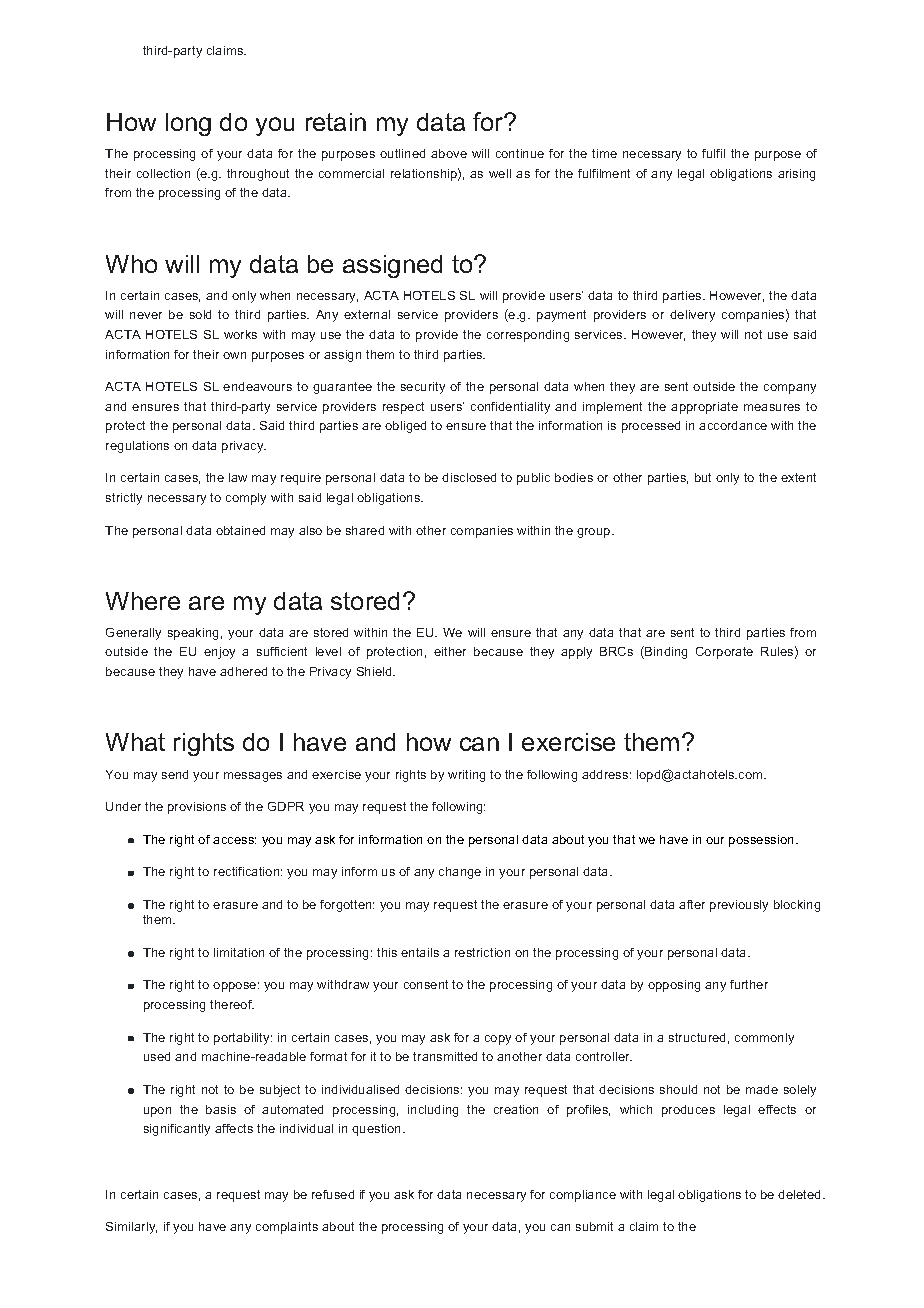 This screenshot has height=1308, width=924. Describe the element at coordinates (724, 653) in the screenshot. I see `Corporate` at that location.
